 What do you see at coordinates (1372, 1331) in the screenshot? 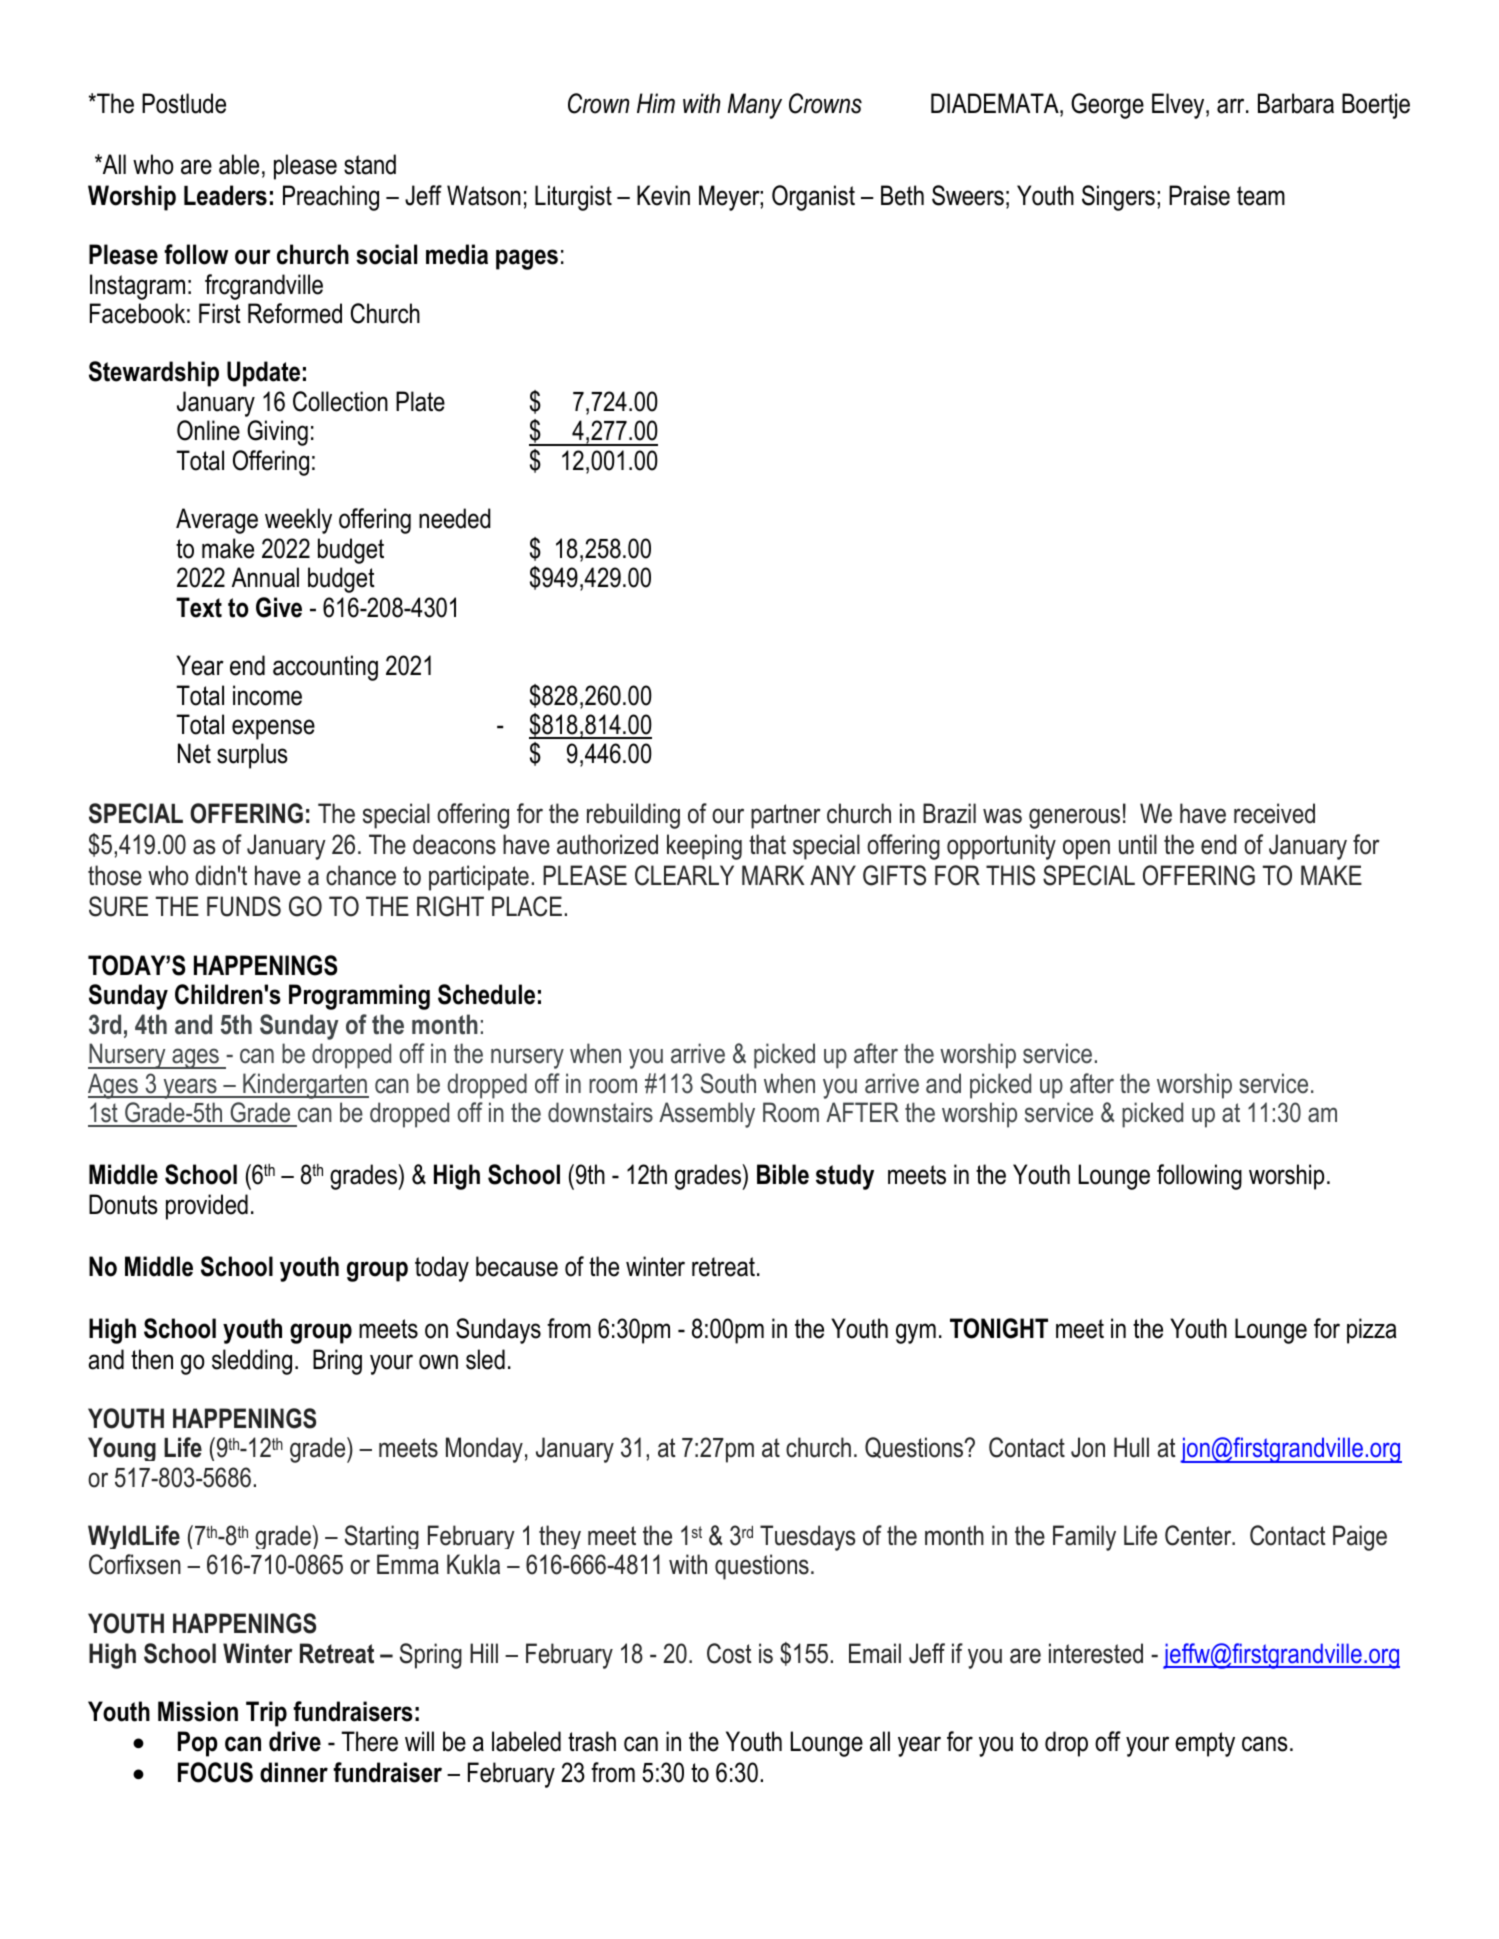
I see `pizza` at bounding box center [1372, 1331].
